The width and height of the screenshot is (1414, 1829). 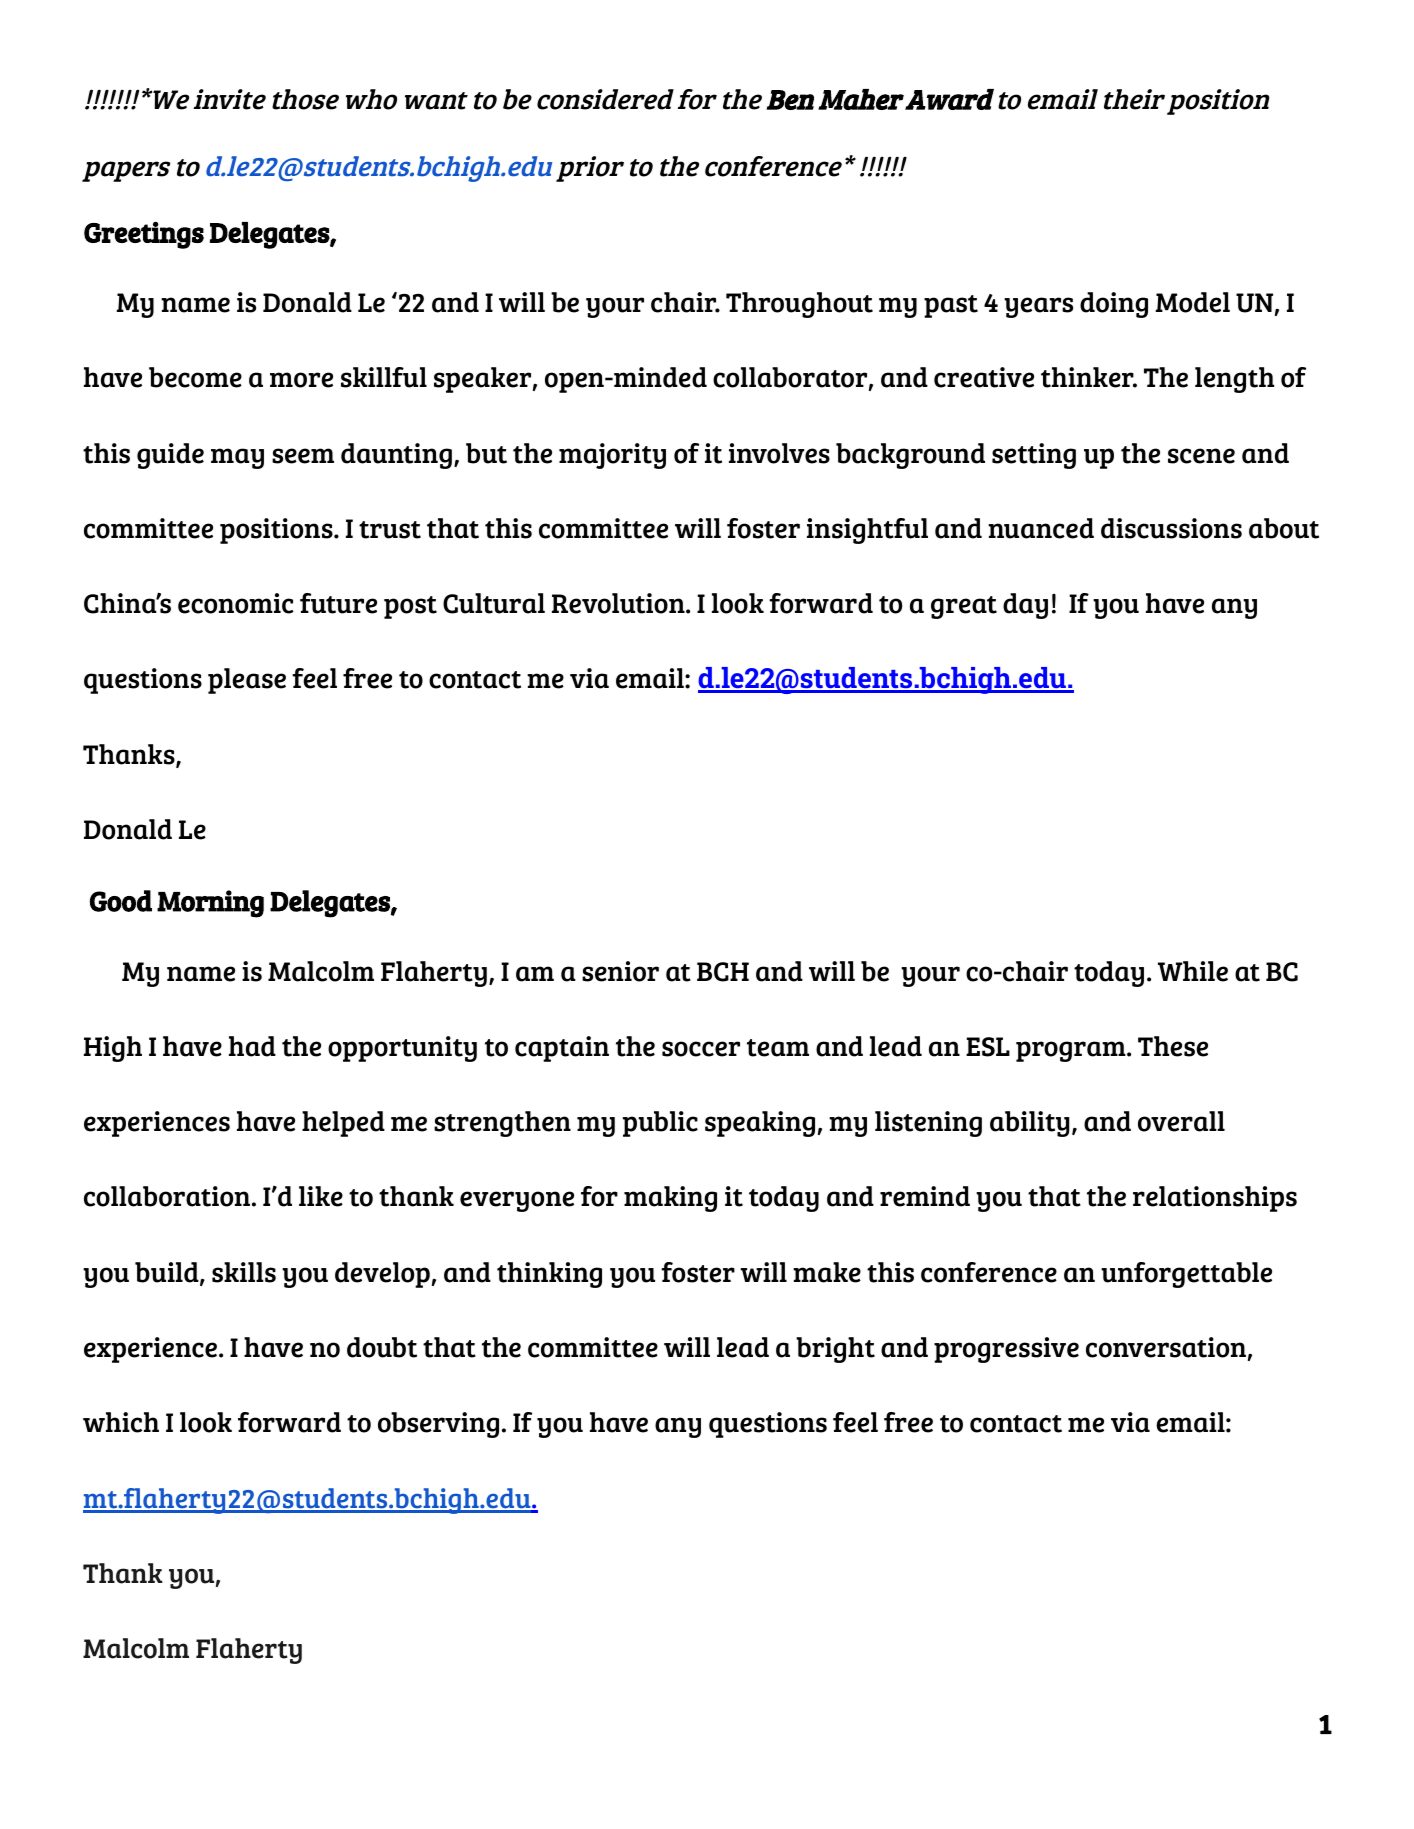 What do you see at coordinates (343, 1124) in the screenshot?
I see `helped` at bounding box center [343, 1124].
